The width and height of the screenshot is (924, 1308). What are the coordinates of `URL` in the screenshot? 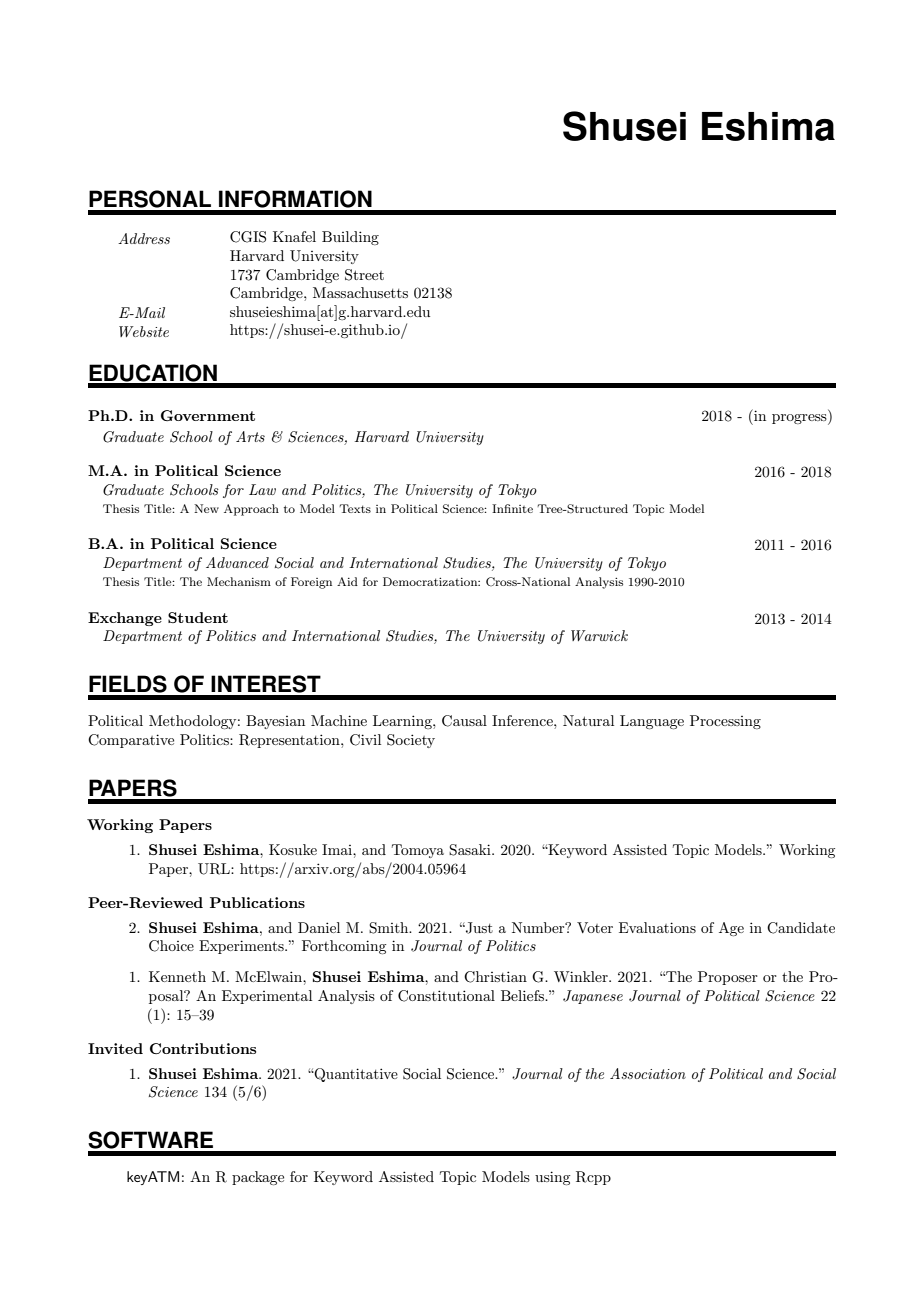 It's located at (215, 869).
